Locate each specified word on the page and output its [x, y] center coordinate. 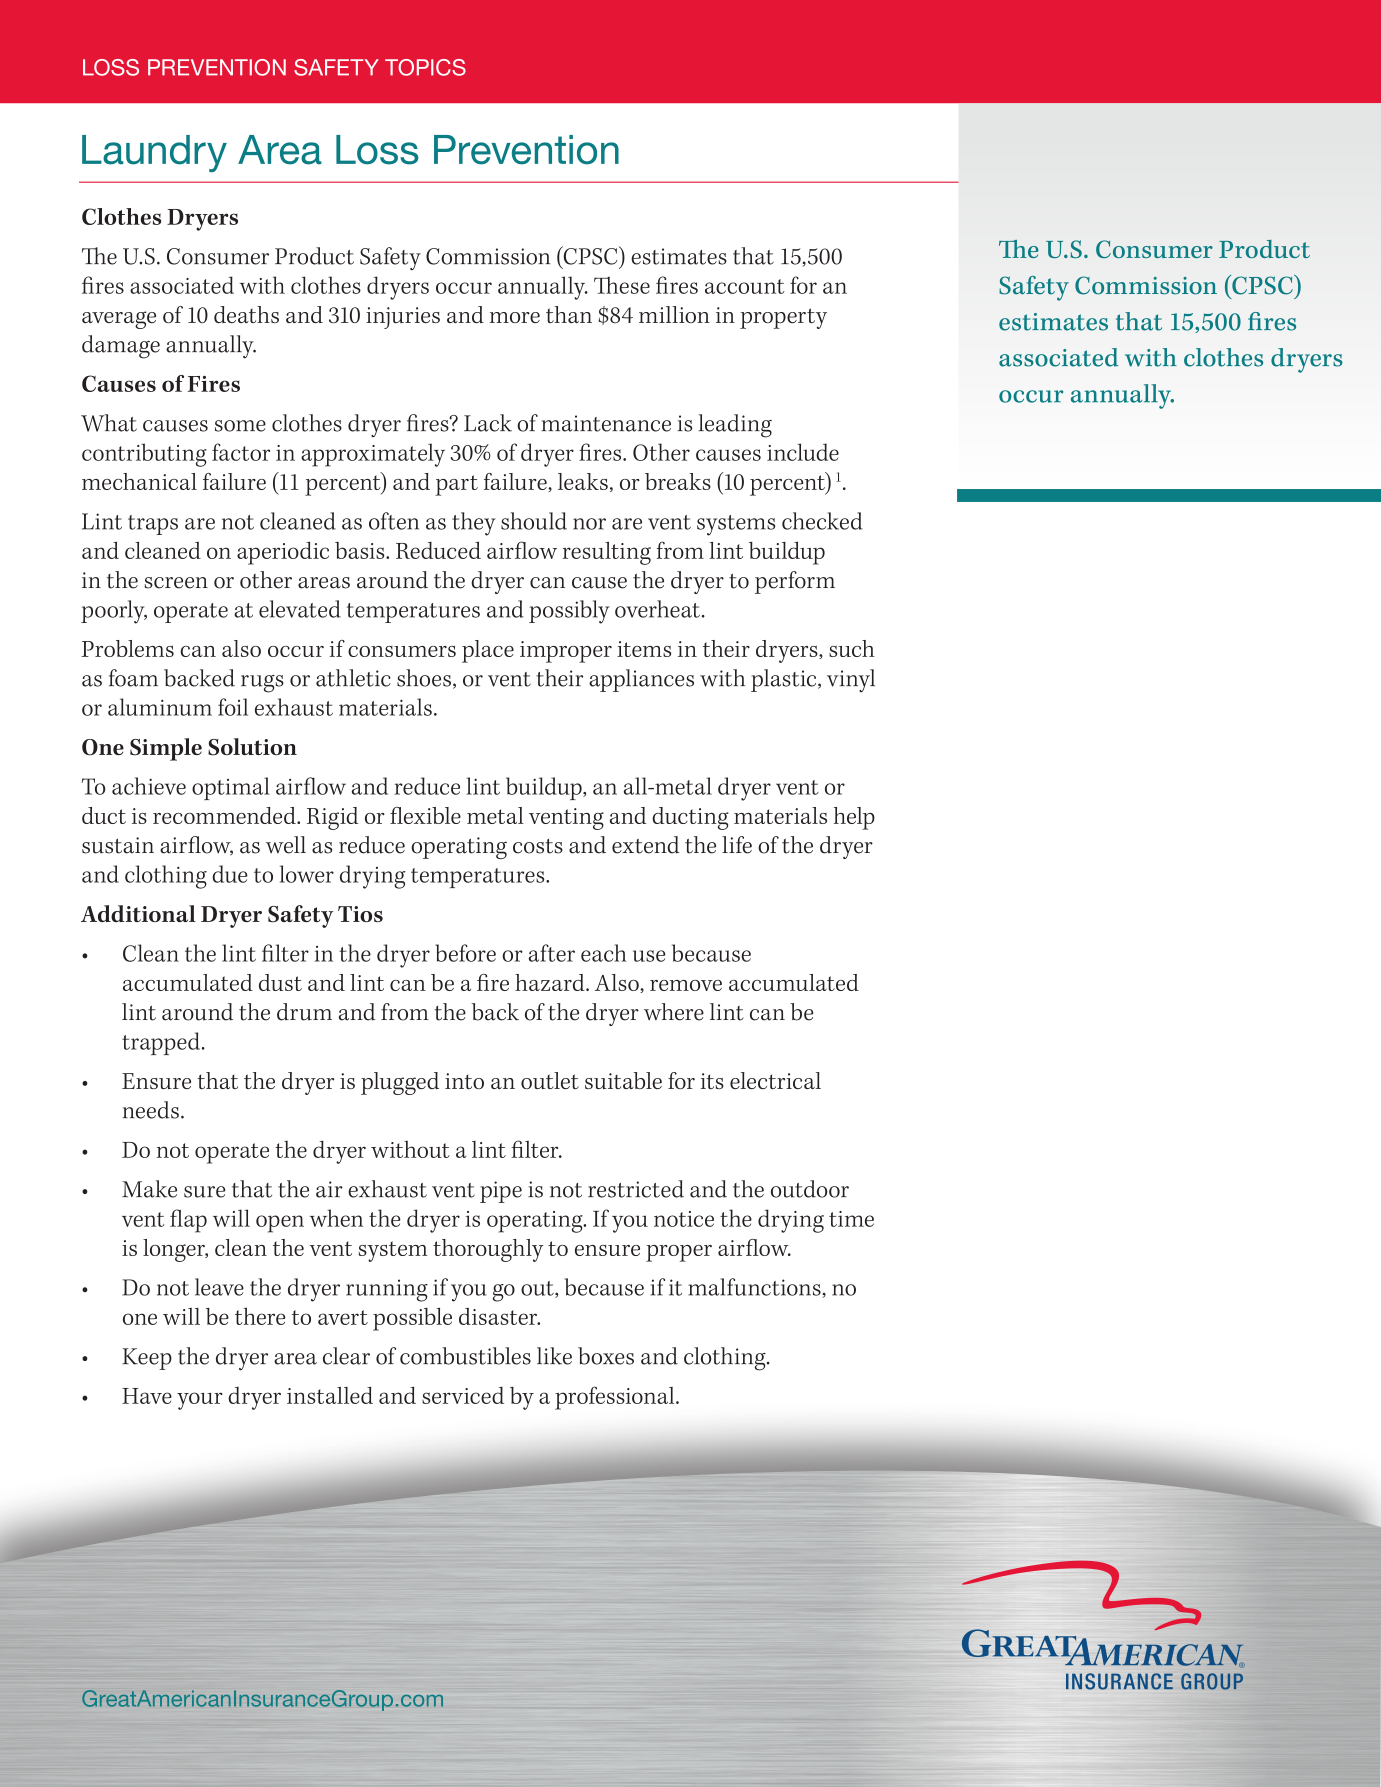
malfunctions [755, 1288]
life [737, 845]
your [200, 1401]
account [744, 286]
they [474, 524]
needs [151, 1110]
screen [176, 583]
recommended [225, 815]
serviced [463, 1395]
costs [538, 846]
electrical [775, 1080]
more [515, 317]
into [464, 1081]
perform [795, 582]
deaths [246, 314]
